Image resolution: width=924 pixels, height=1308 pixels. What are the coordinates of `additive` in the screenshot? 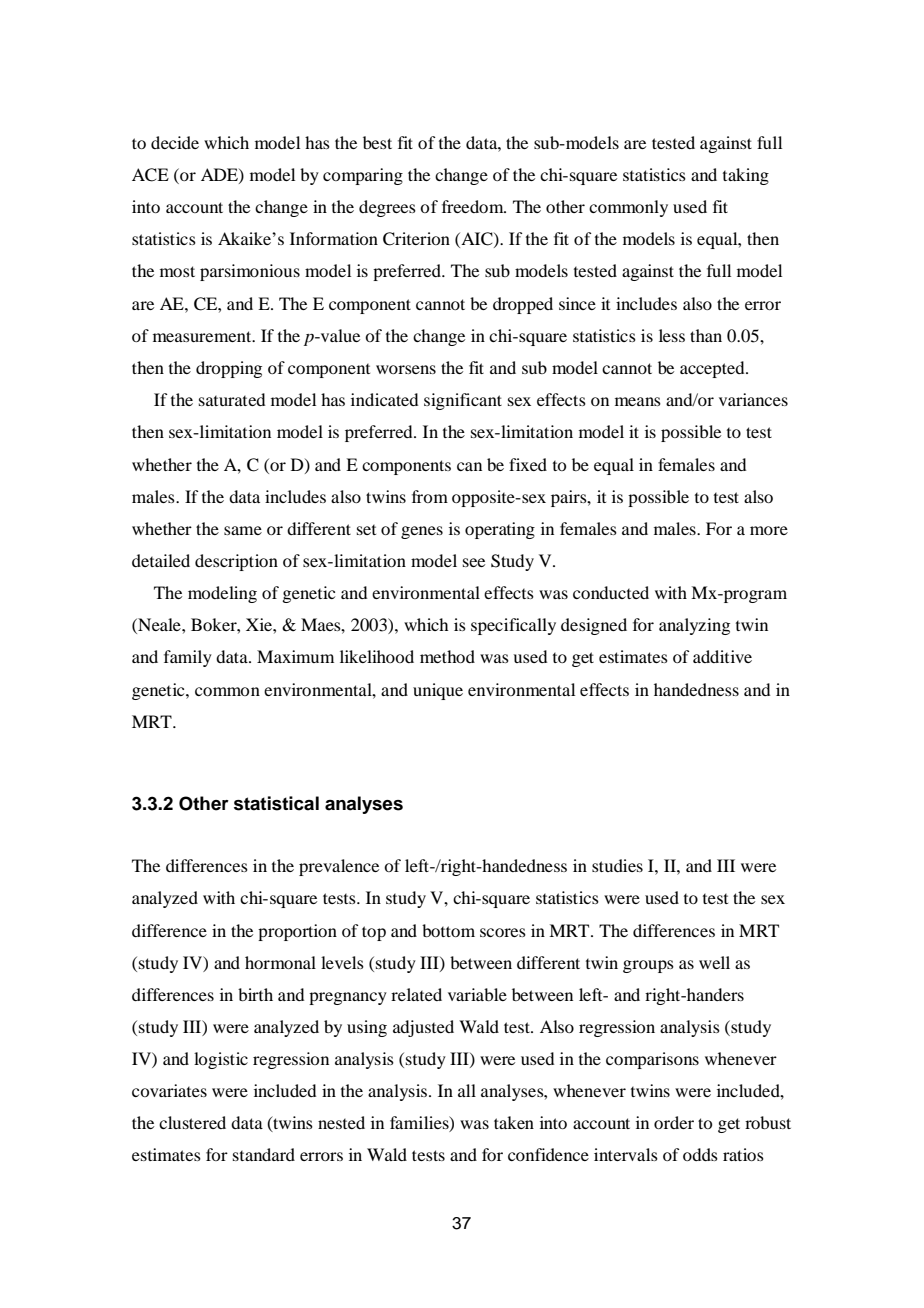 It's located at (722, 656).
